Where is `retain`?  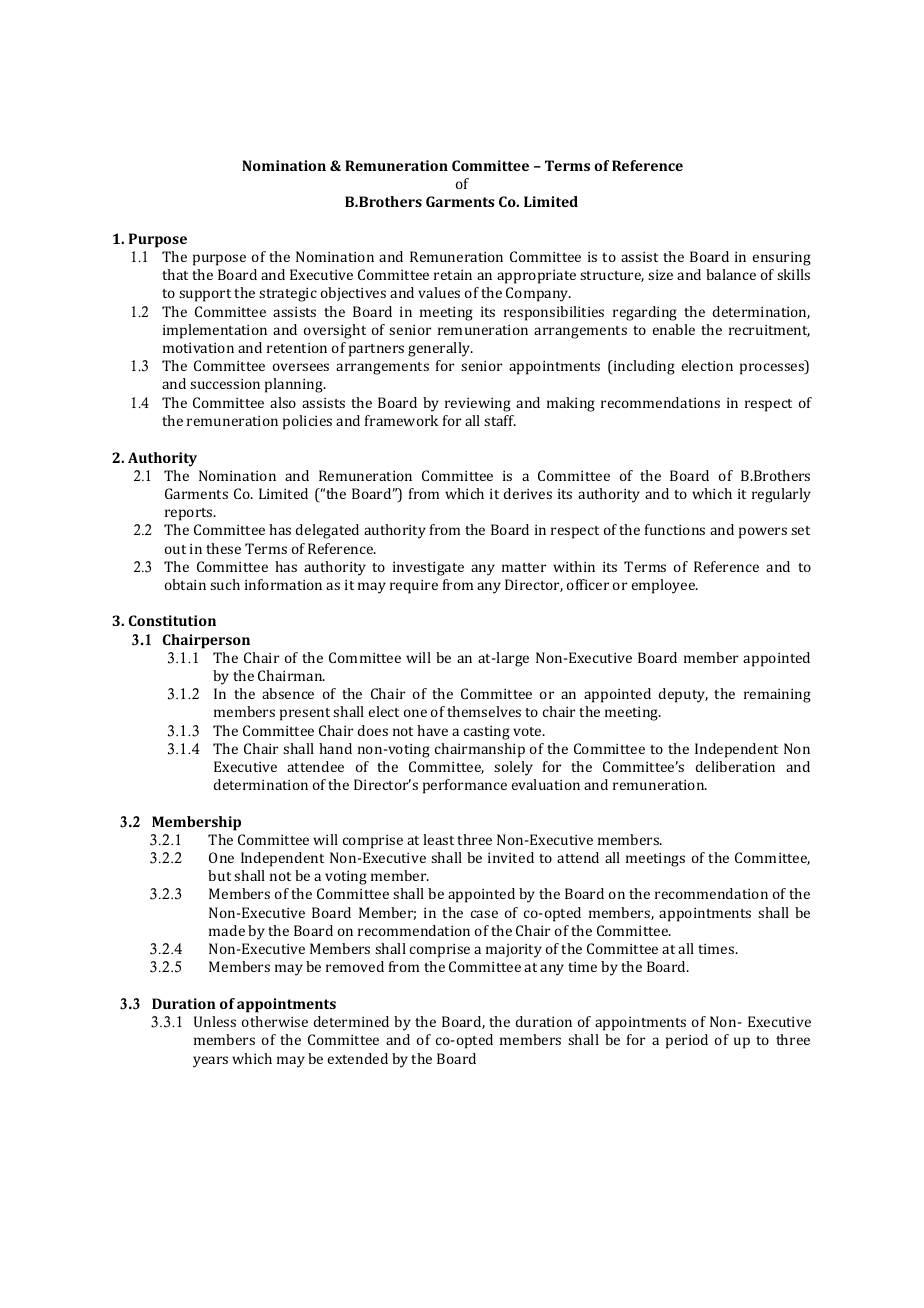 retain is located at coordinates (453, 274).
